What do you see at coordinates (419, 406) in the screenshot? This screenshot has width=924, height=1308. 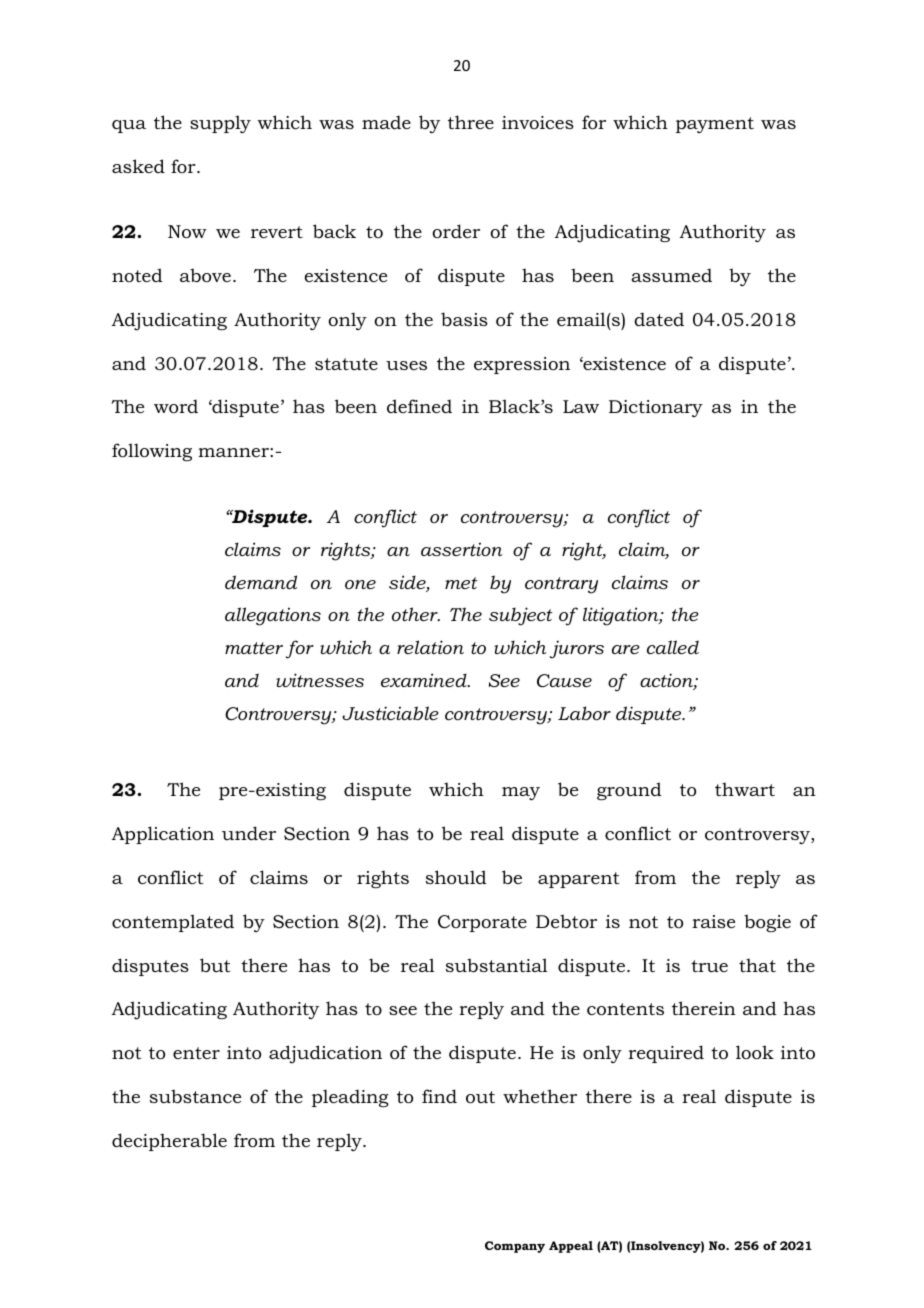 I see `defined` at bounding box center [419, 406].
